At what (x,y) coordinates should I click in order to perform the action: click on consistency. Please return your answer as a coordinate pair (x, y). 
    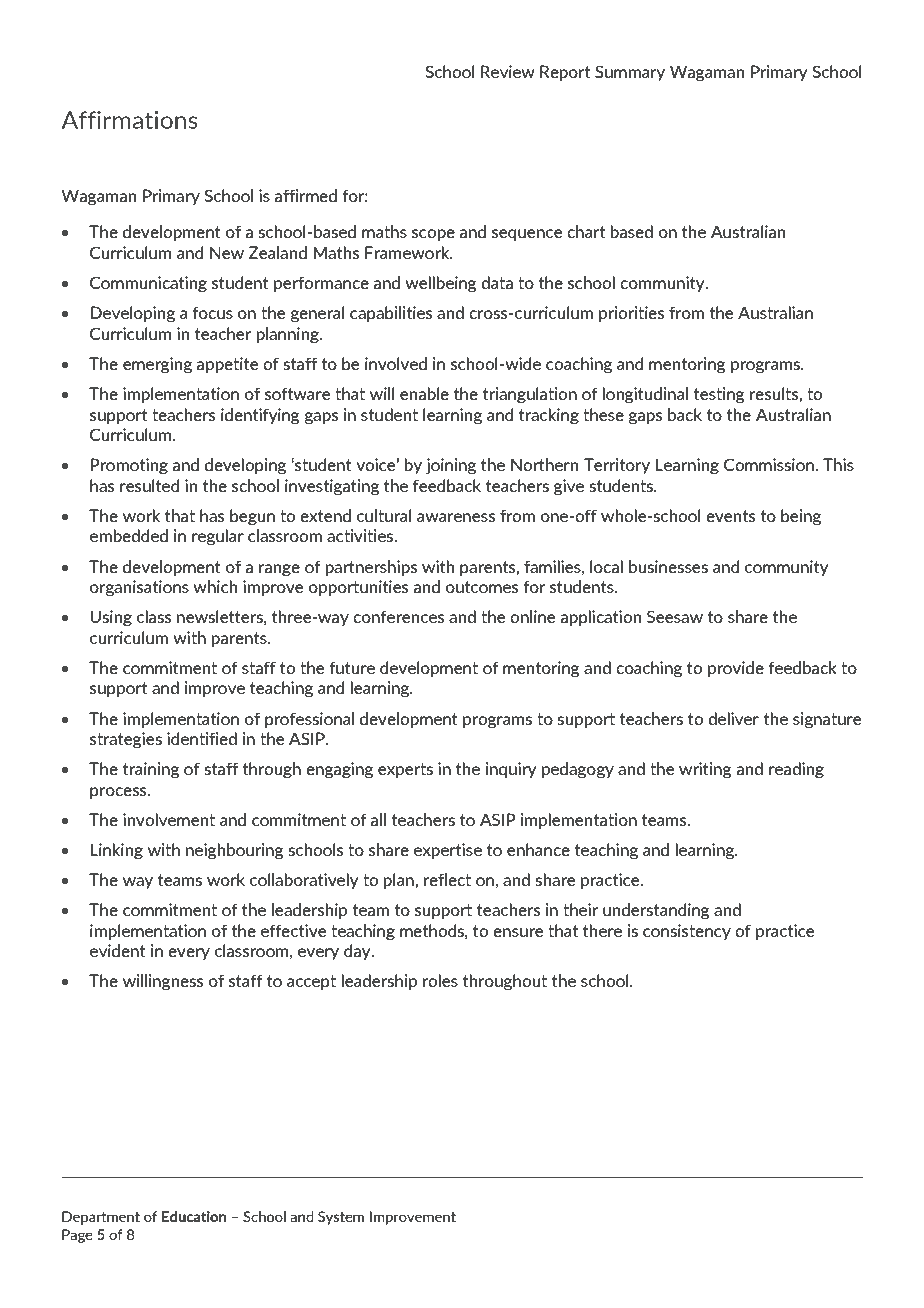
    Looking at the image, I should click on (687, 932).
